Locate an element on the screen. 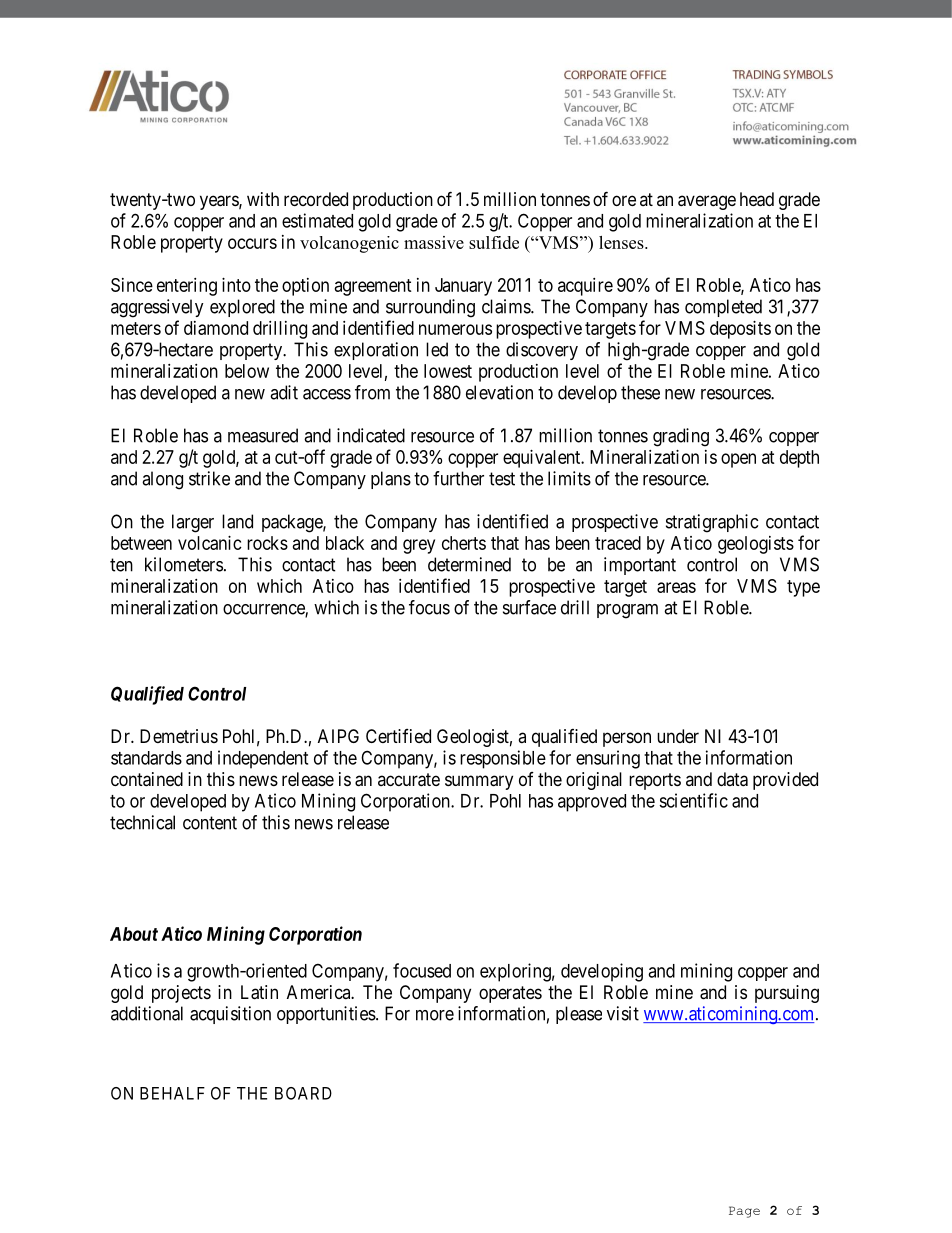 The height and width of the screenshot is (1233, 952). sulfide is located at coordinates (494, 242).
